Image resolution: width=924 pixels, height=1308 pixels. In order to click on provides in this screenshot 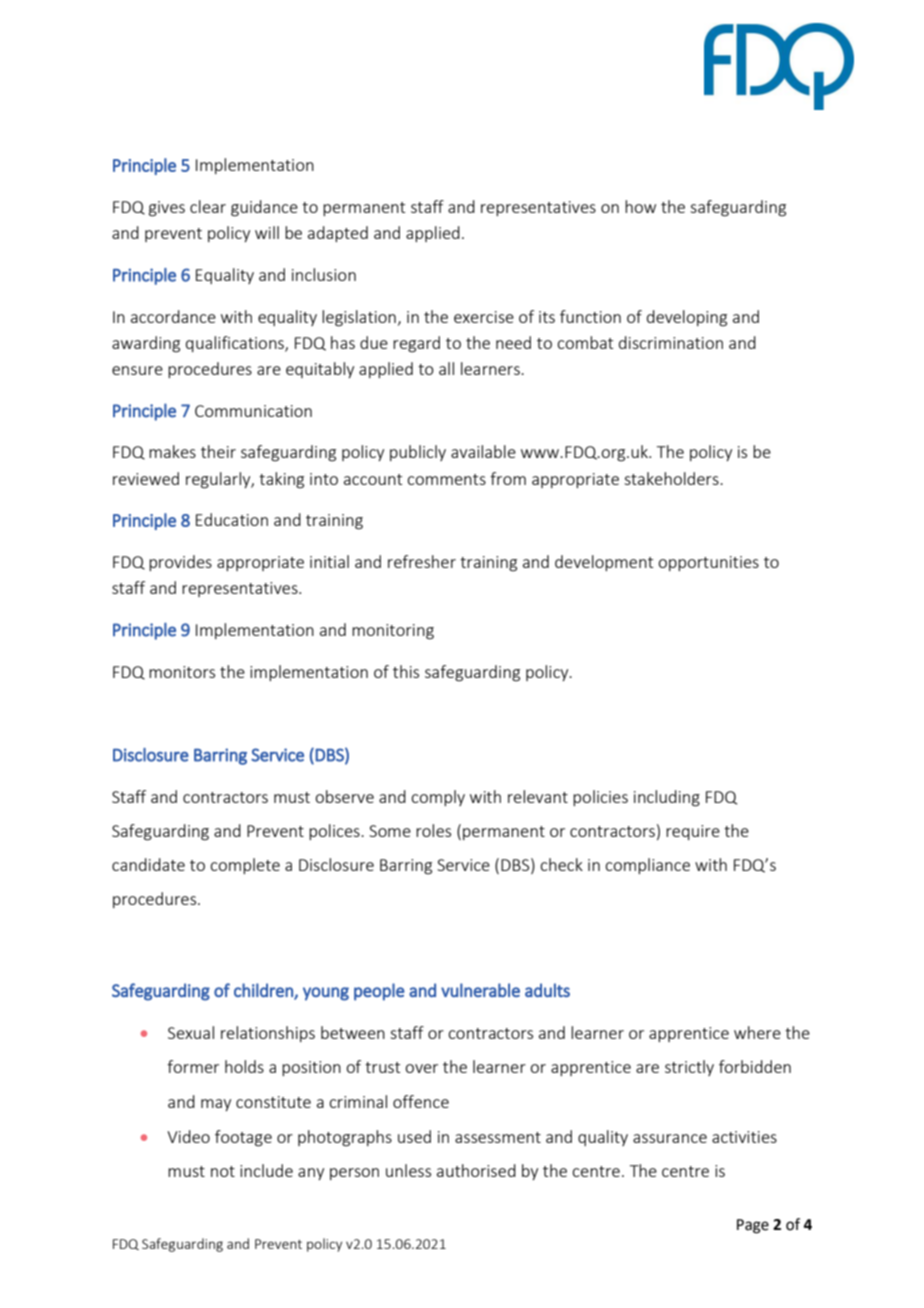, I will do `click(180, 563)`.
